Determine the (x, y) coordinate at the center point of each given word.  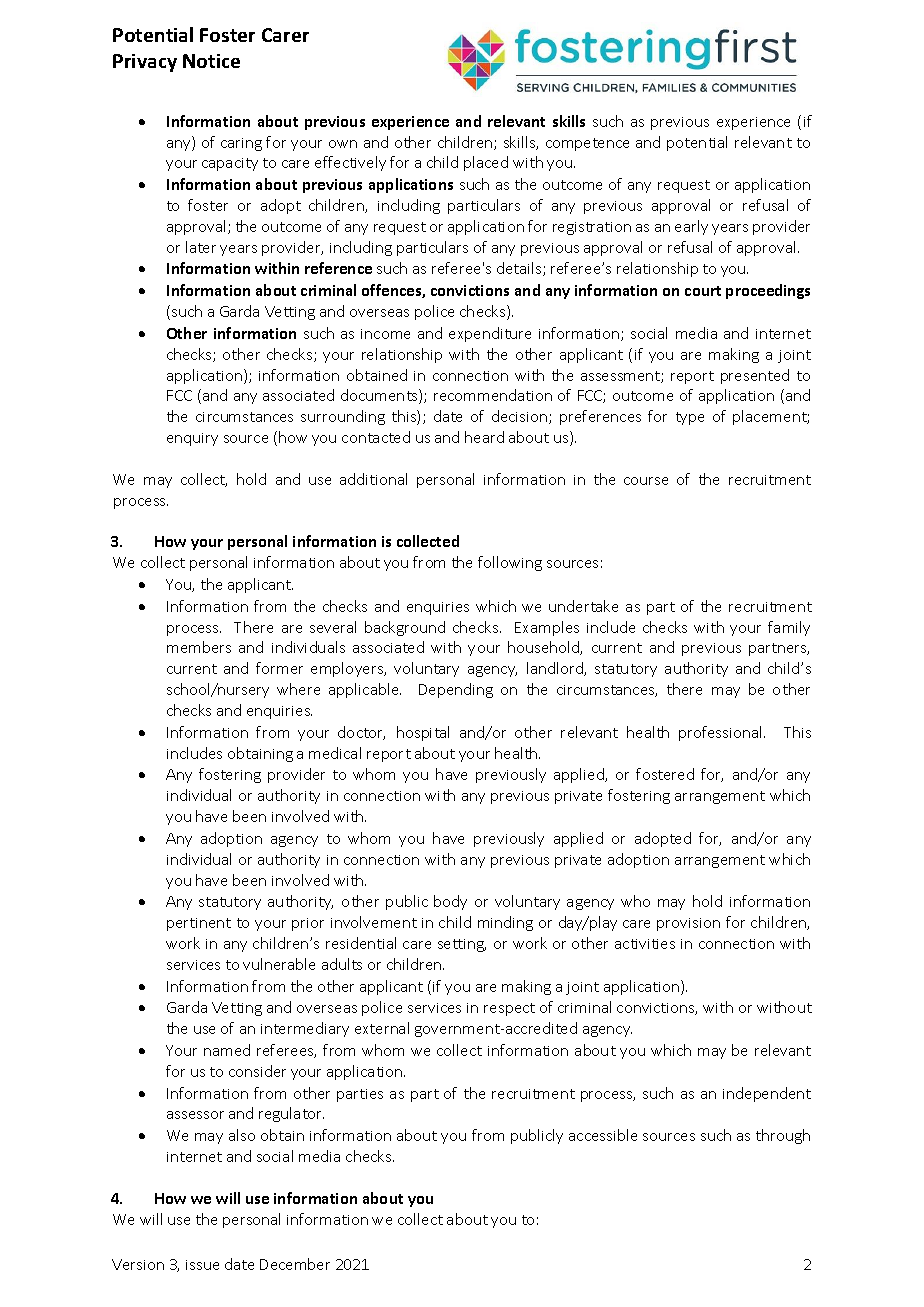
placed (486, 163)
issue (202, 1265)
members (199, 647)
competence (587, 144)
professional (722, 733)
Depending (456, 690)
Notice (211, 61)
